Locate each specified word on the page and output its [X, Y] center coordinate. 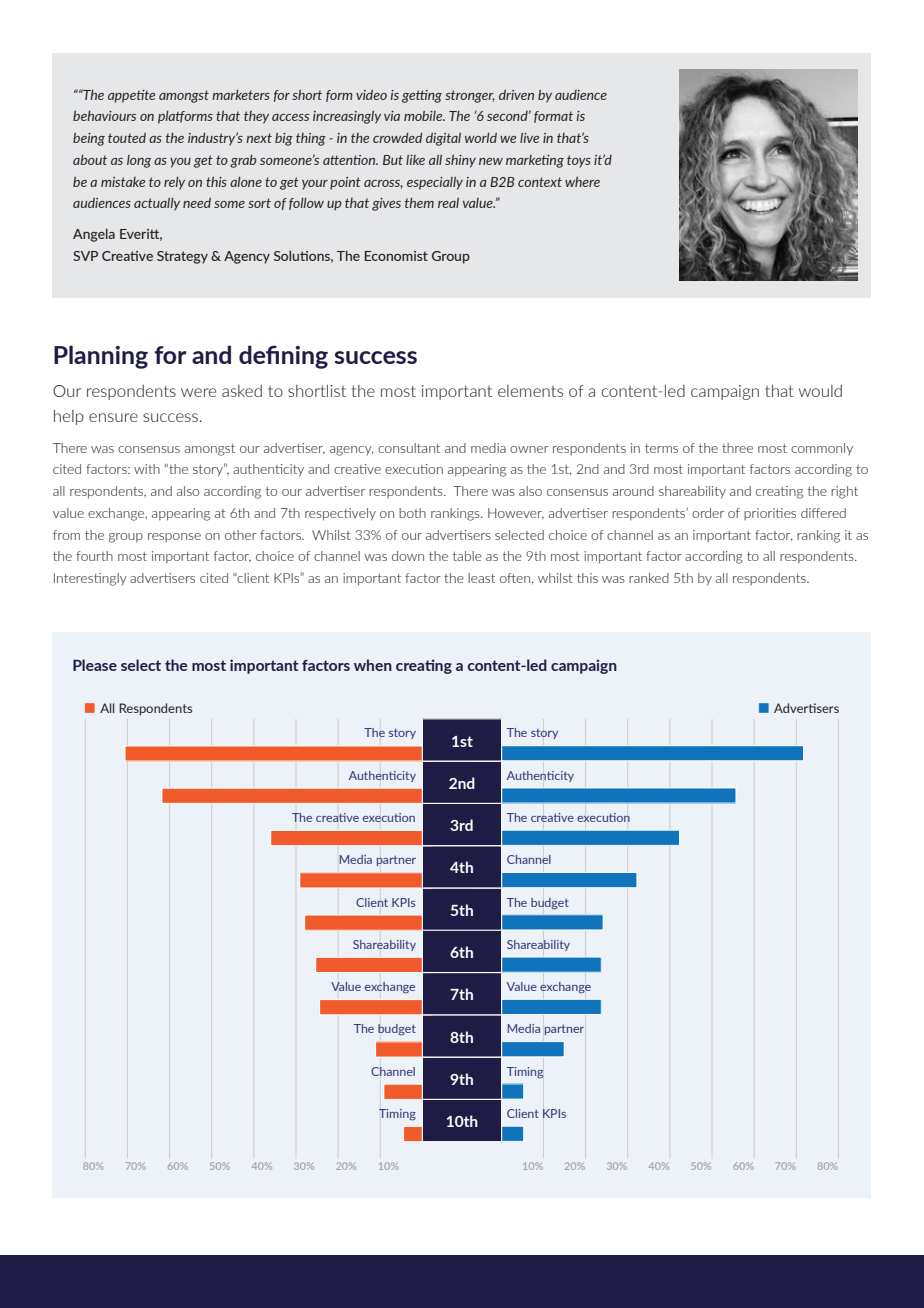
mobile [424, 116]
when [373, 665]
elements [530, 391]
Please [95, 665]
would [820, 391]
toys [579, 161]
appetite [131, 96]
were [198, 392]
